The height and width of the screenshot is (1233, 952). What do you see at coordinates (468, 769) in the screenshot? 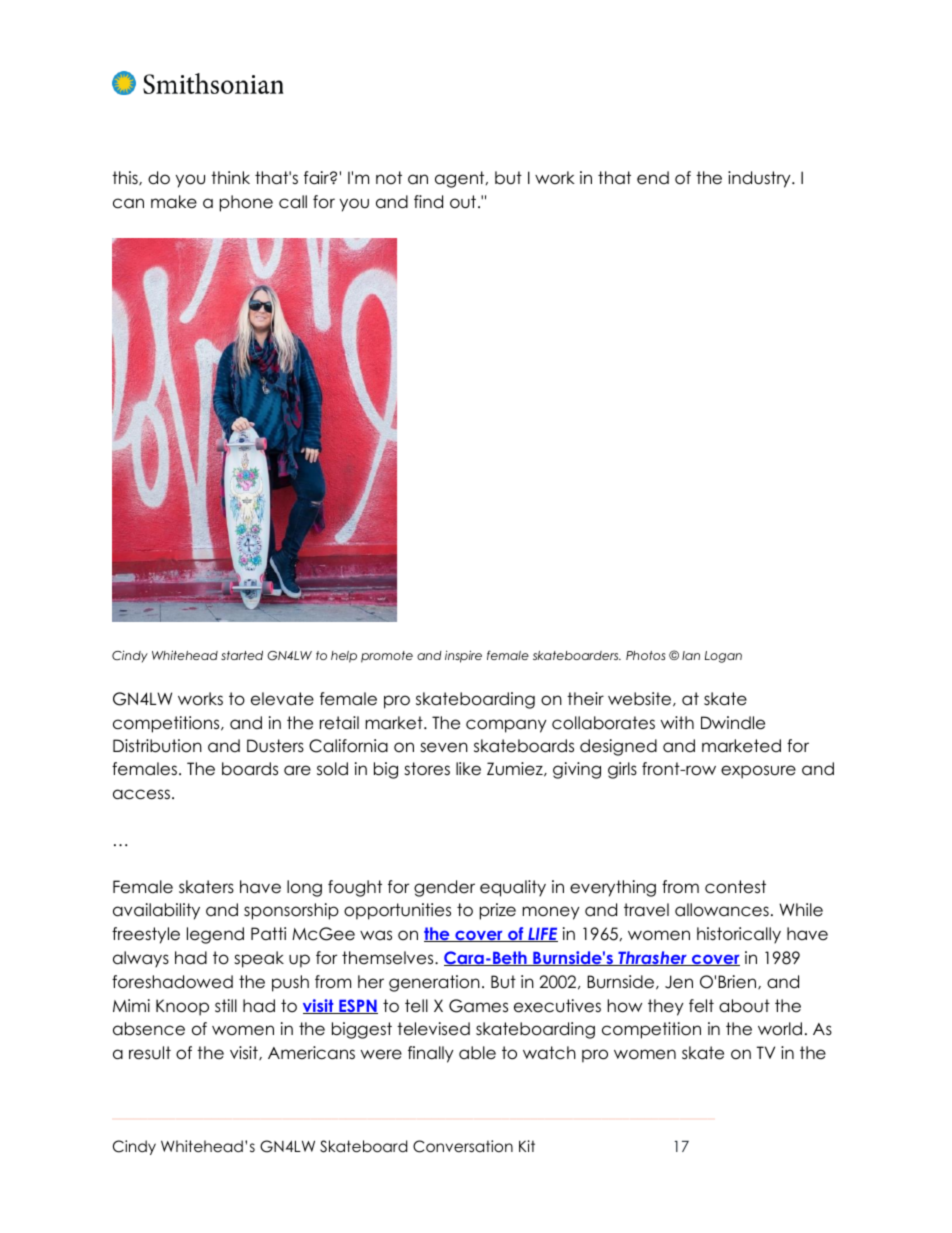
I see `like` at bounding box center [468, 769].
